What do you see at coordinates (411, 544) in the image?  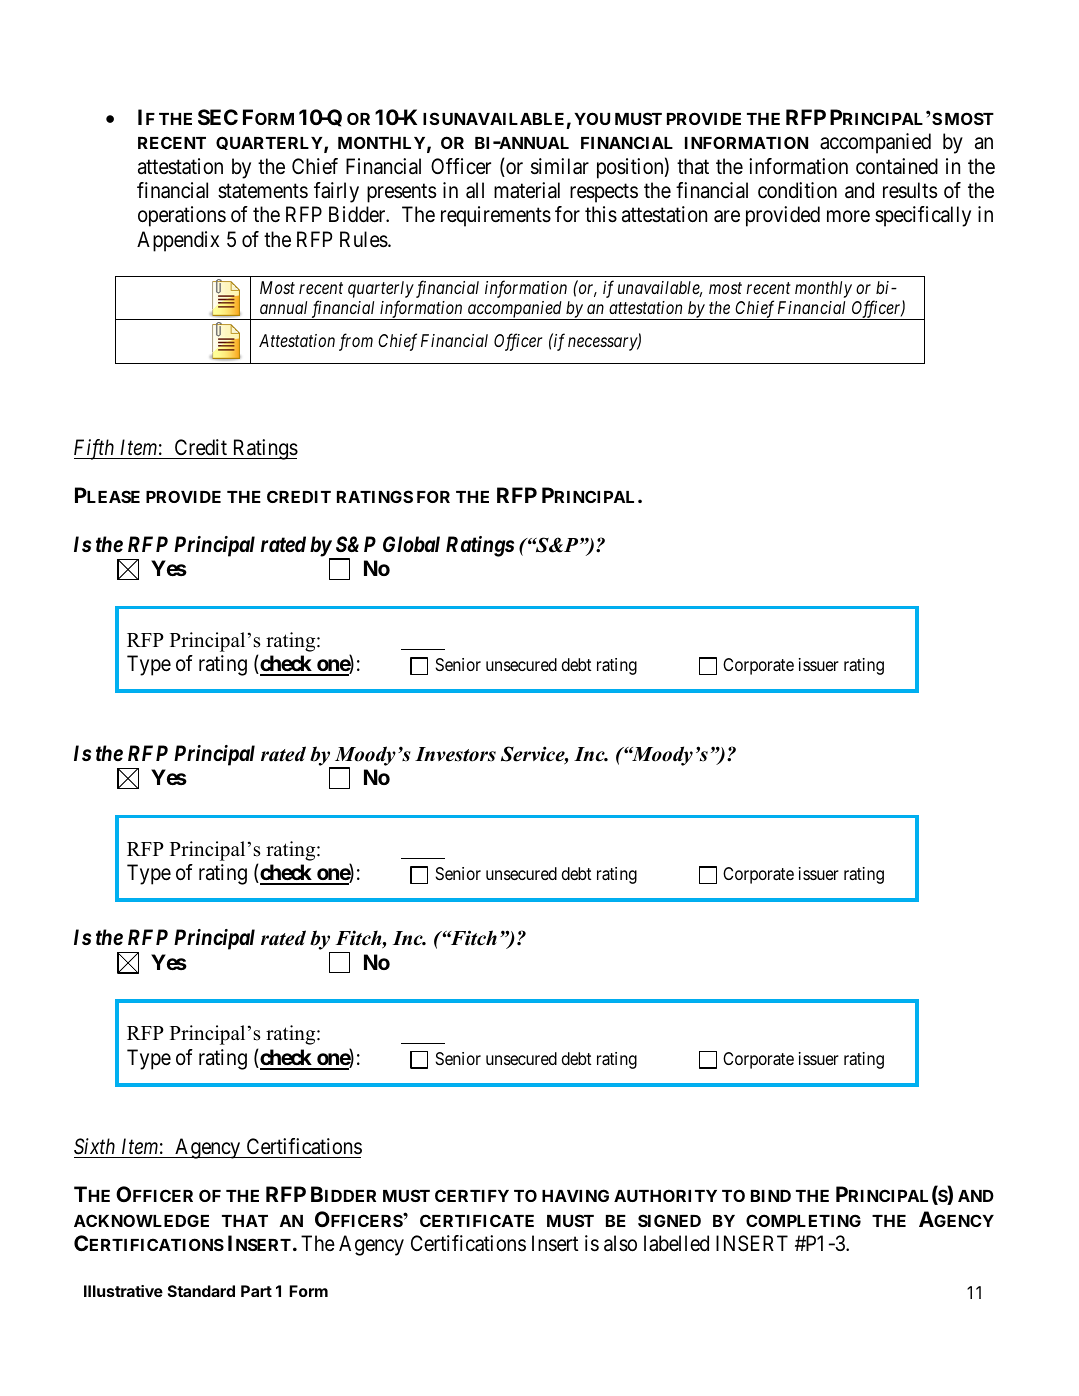 I see `Global` at bounding box center [411, 544].
